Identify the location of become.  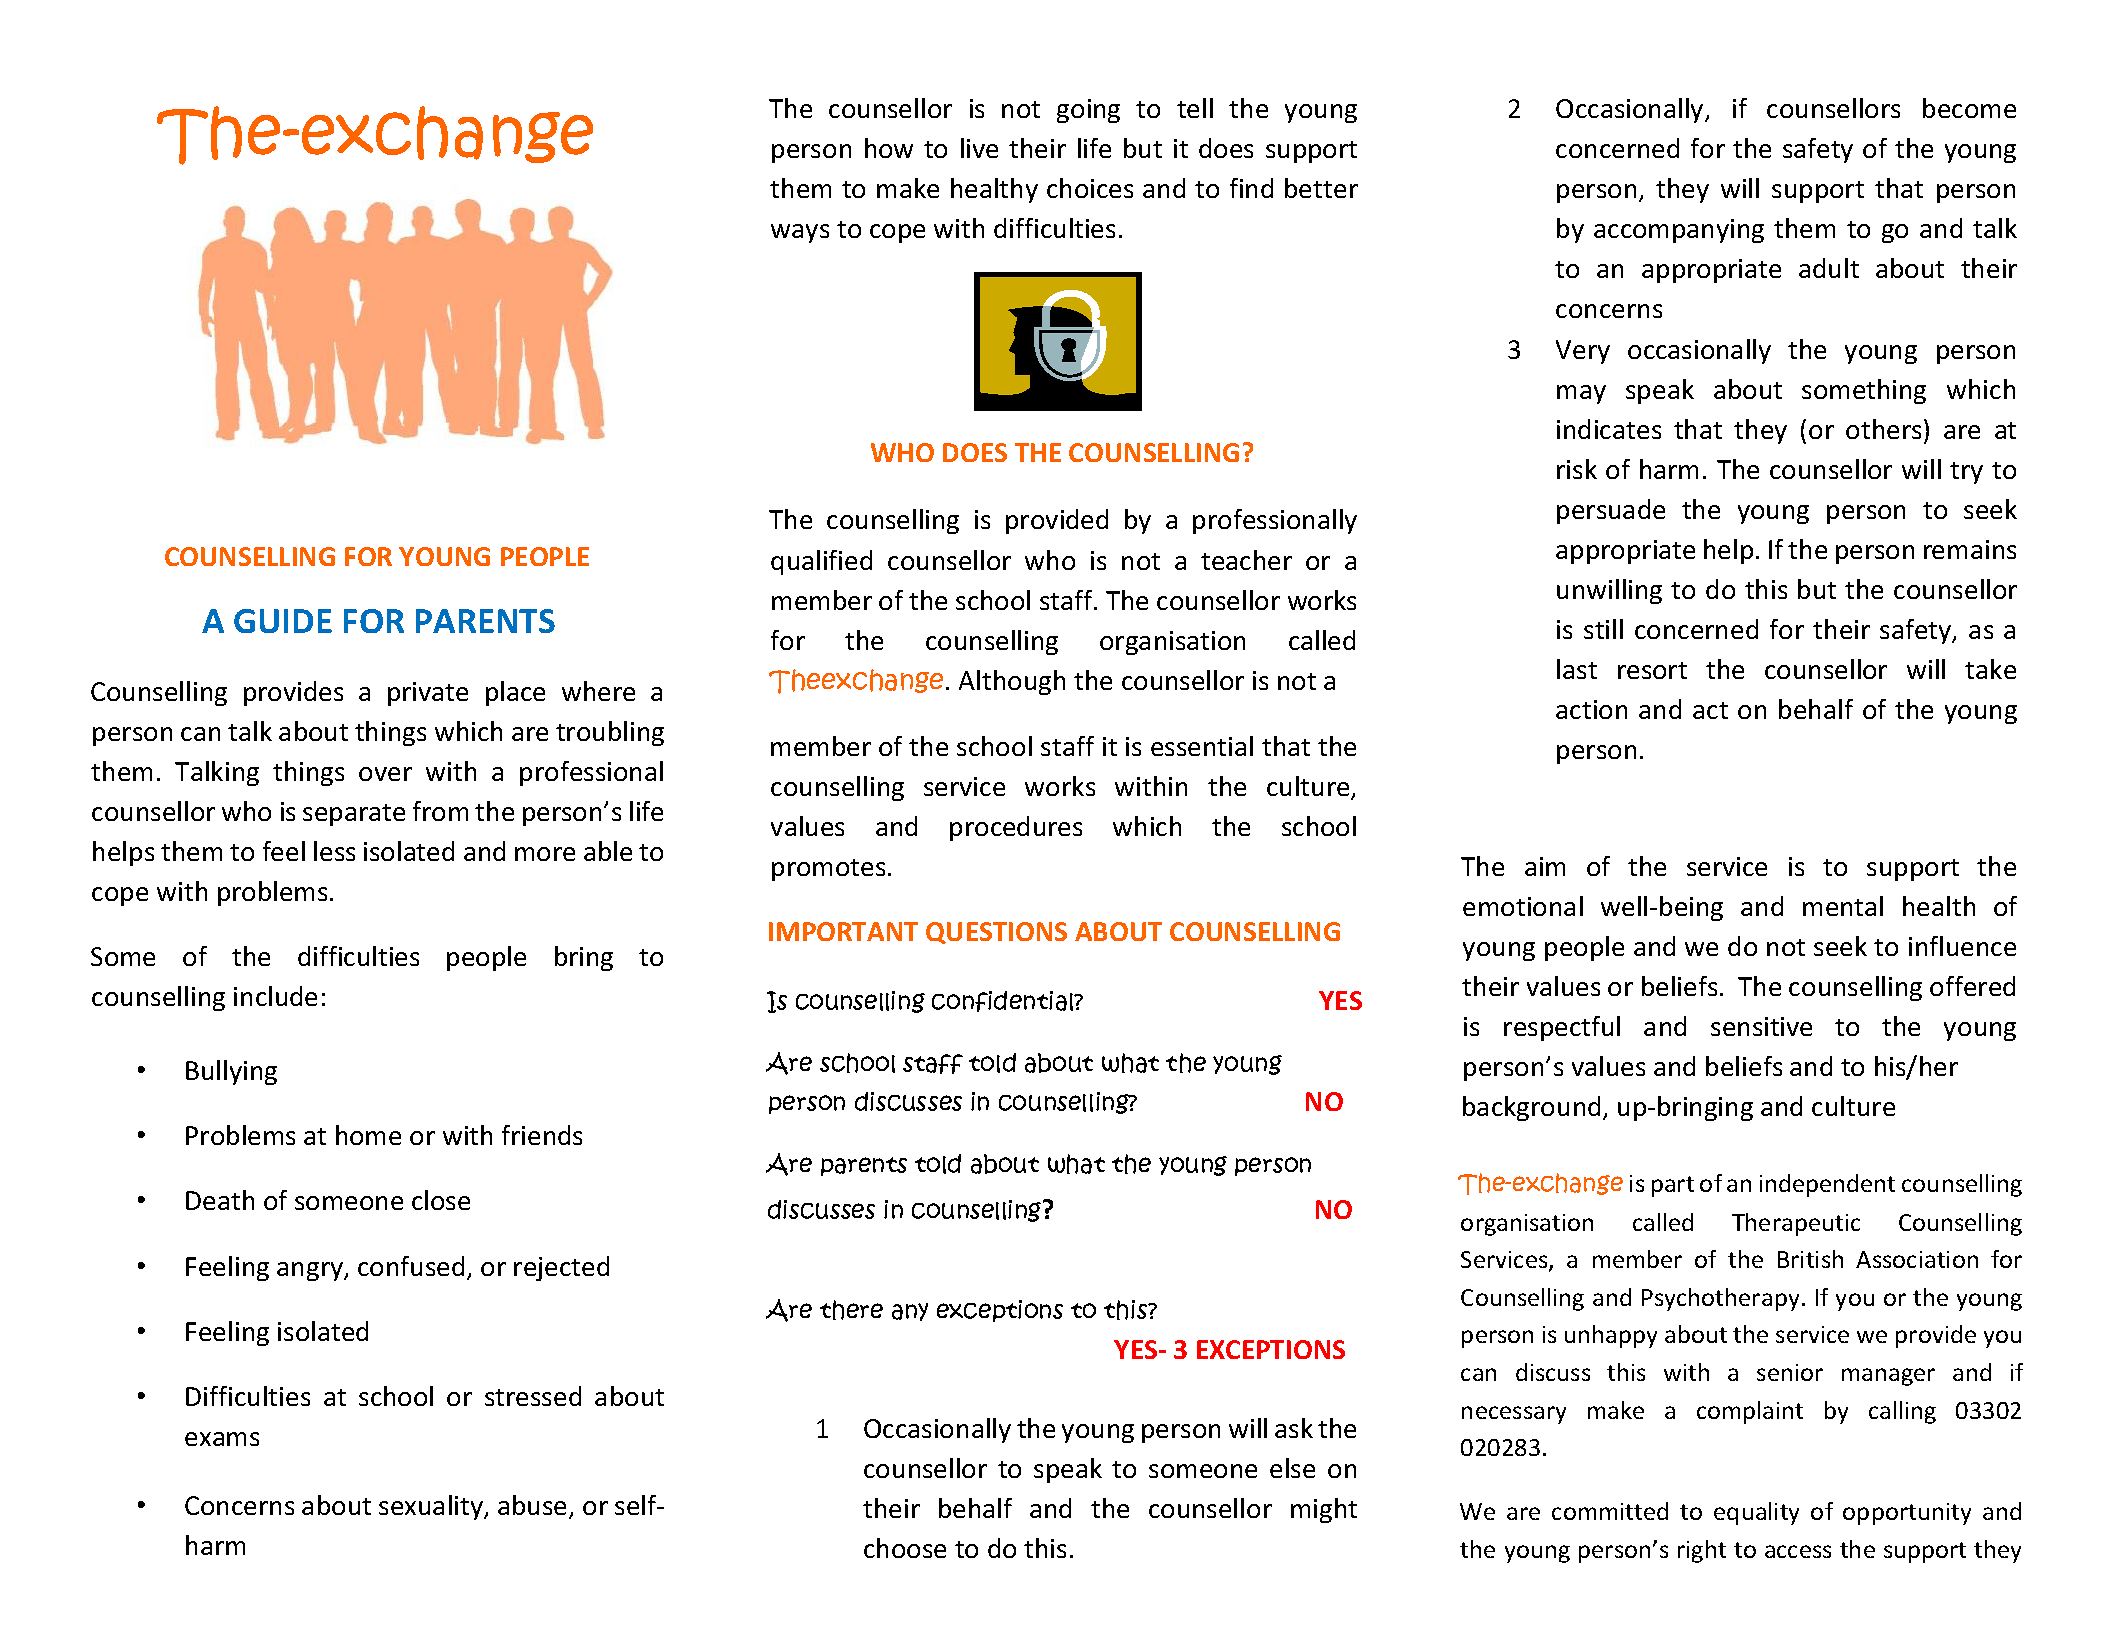
(1969, 108).
